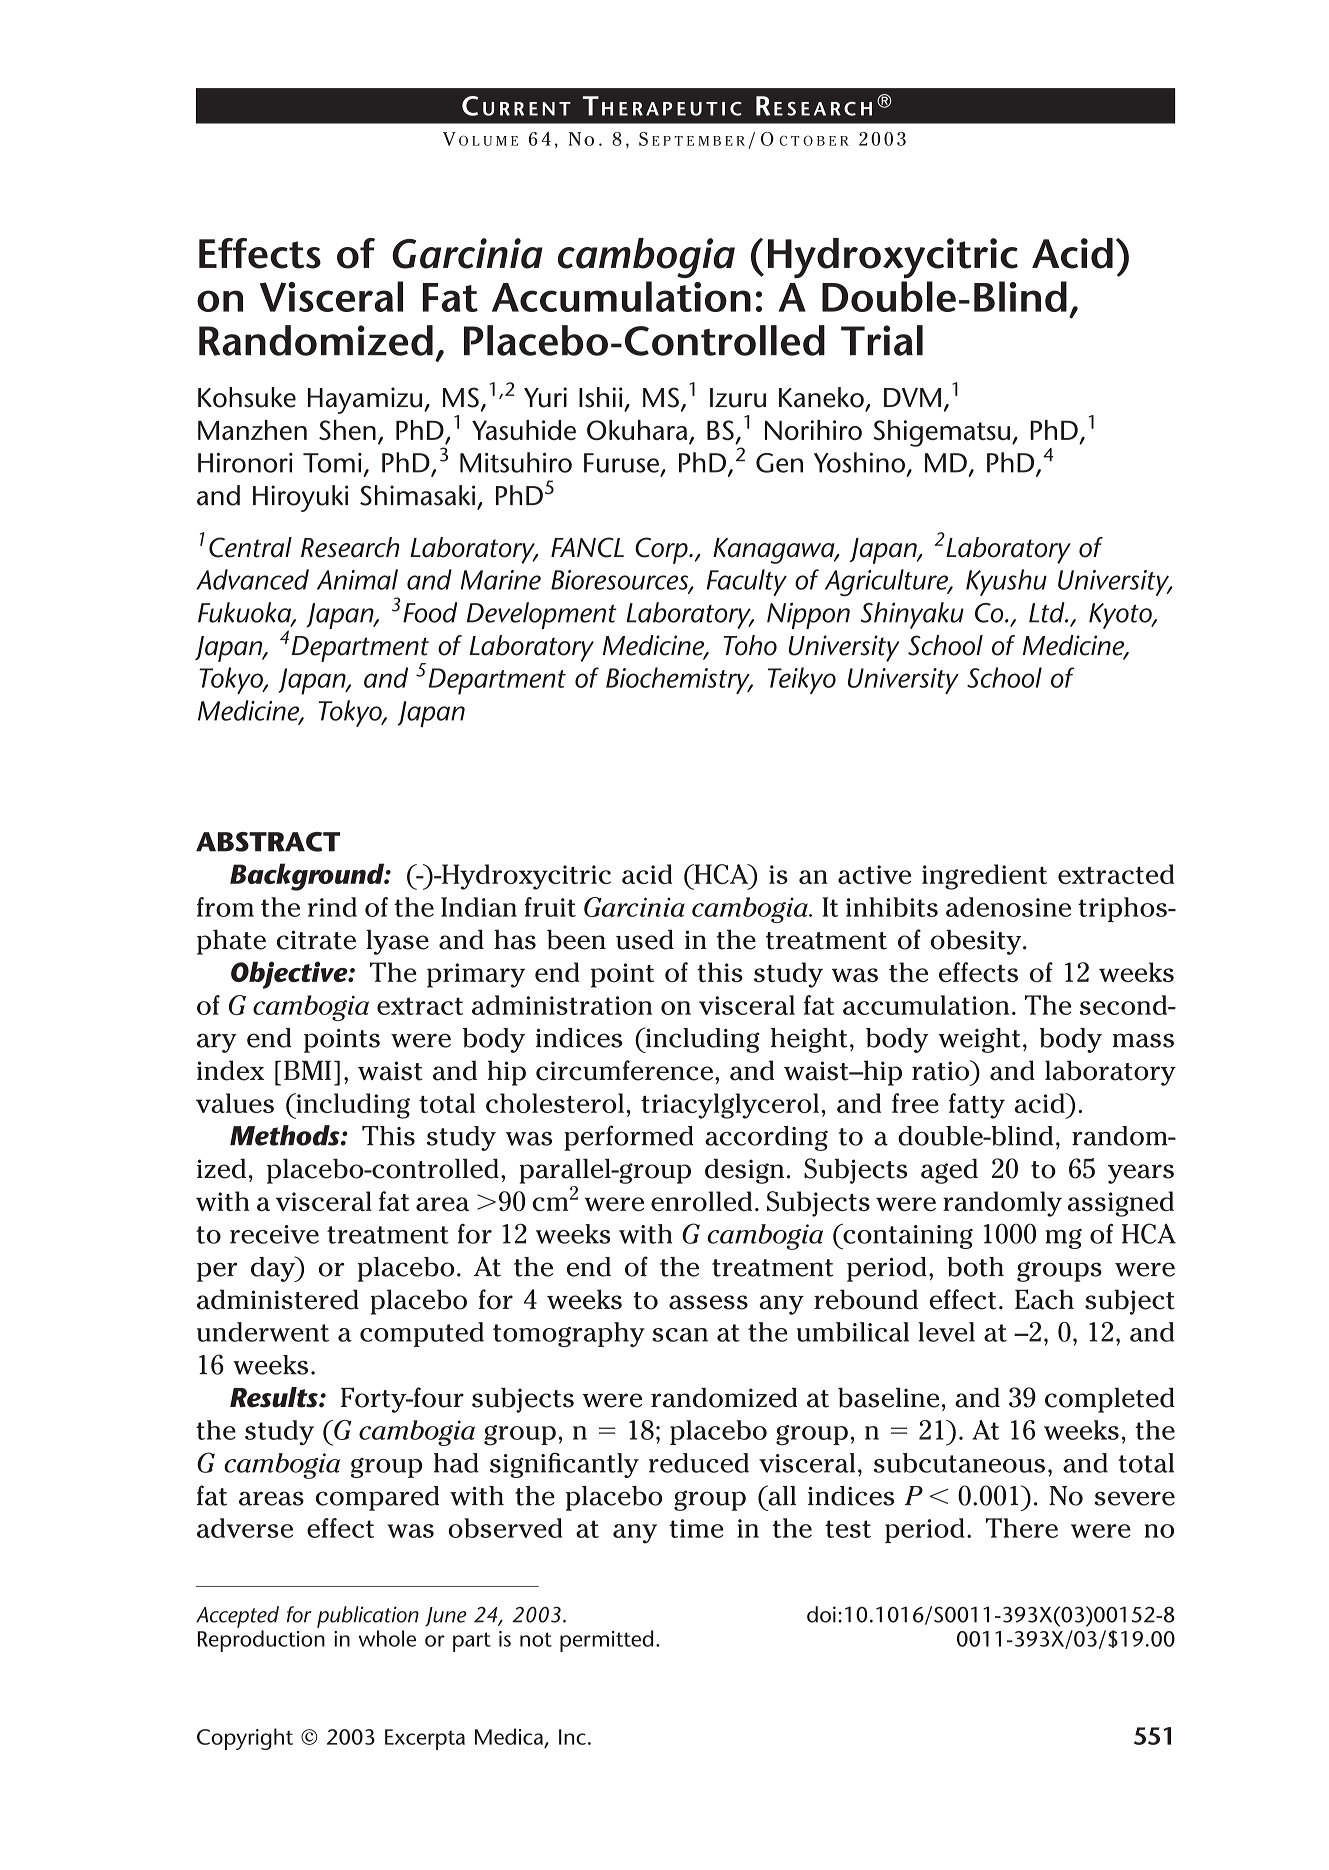 Image resolution: width=1329 pixels, height=1870 pixels. Describe the element at coordinates (268, 842) in the document. I see `ABSTRACT` at that location.
